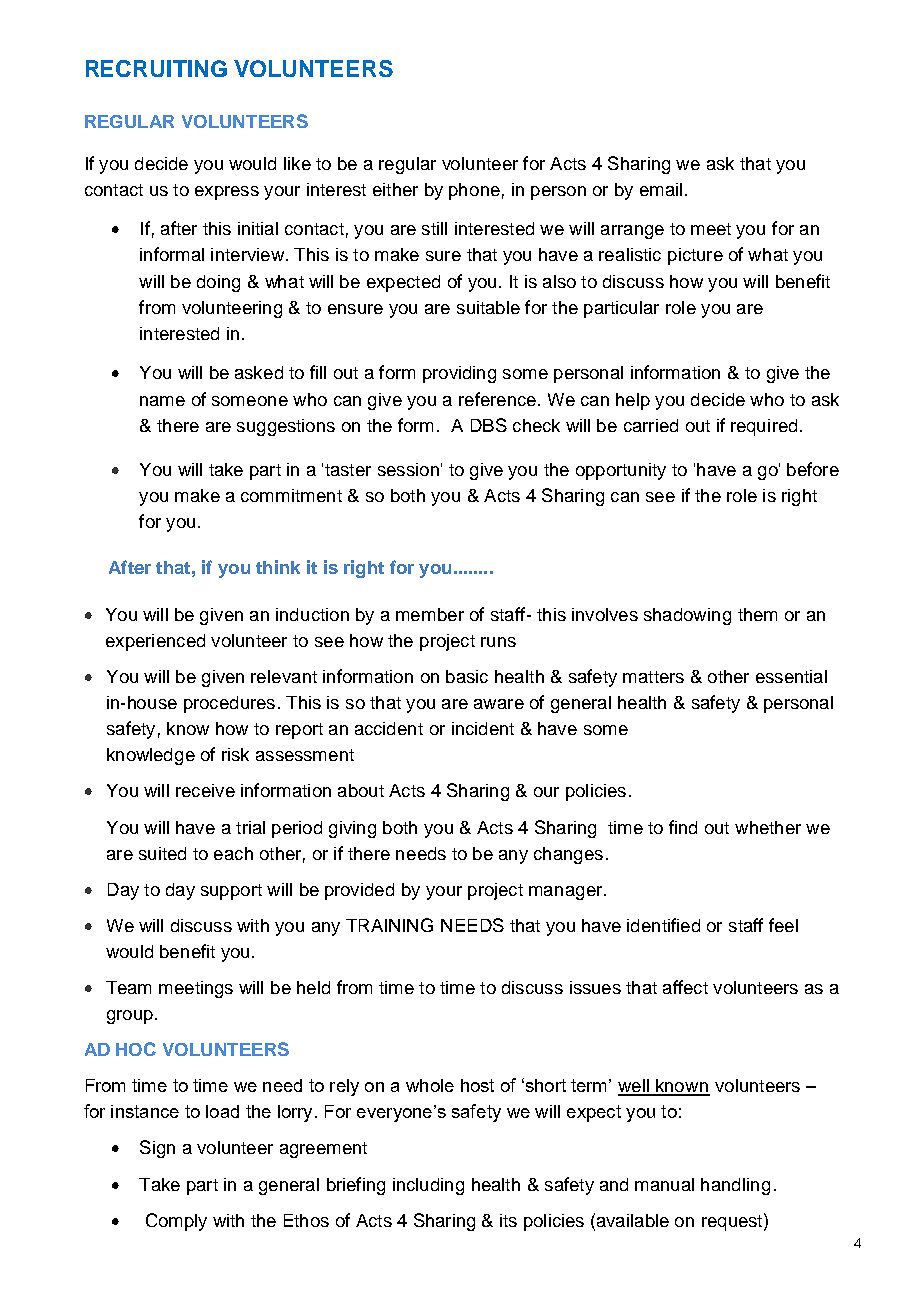 The image size is (924, 1307). Describe the element at coordinates (428, 1186) in the screenshot. I see `including` at that location.
